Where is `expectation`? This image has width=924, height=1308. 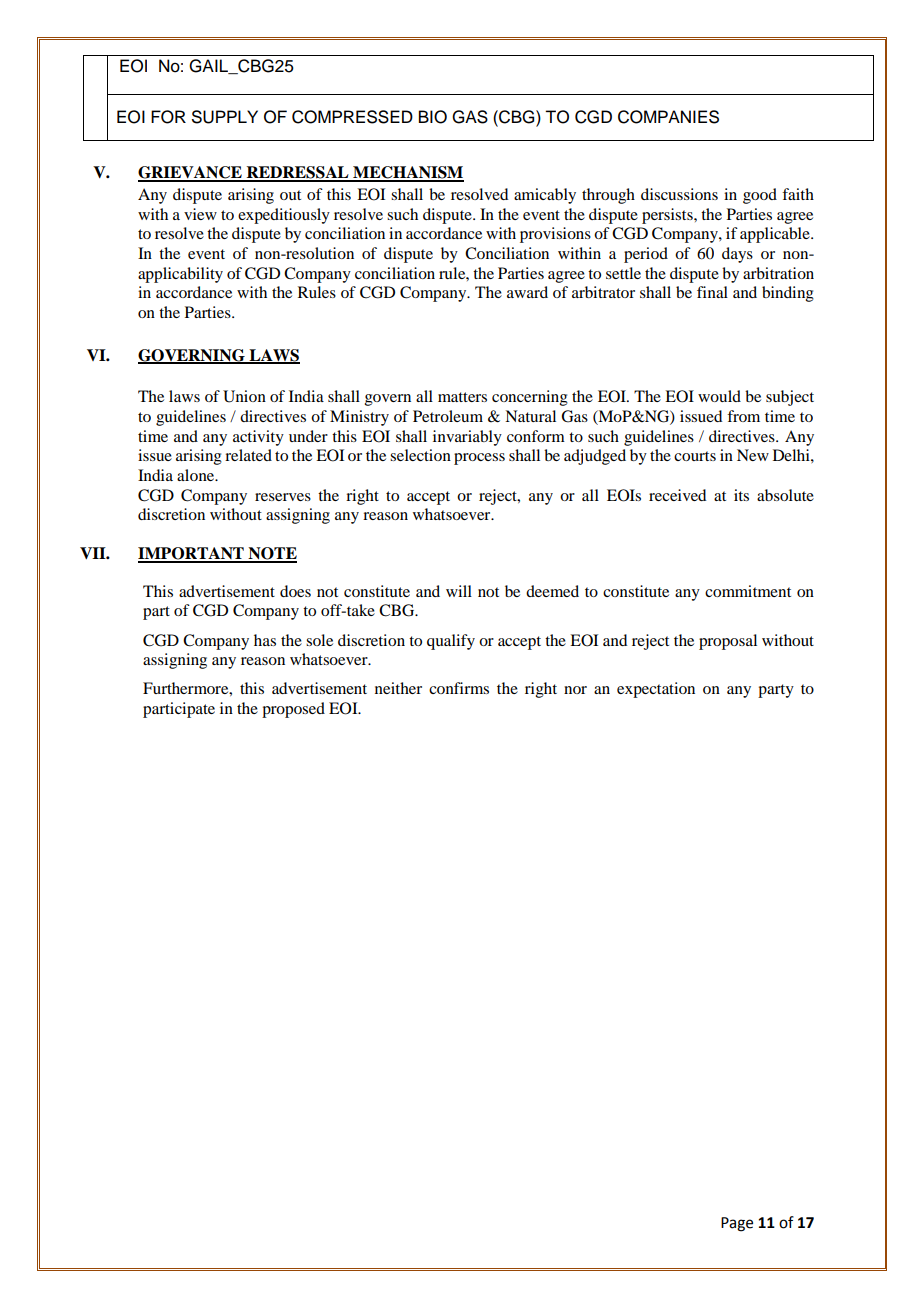 expectation is located at coordinates (656, 690).
